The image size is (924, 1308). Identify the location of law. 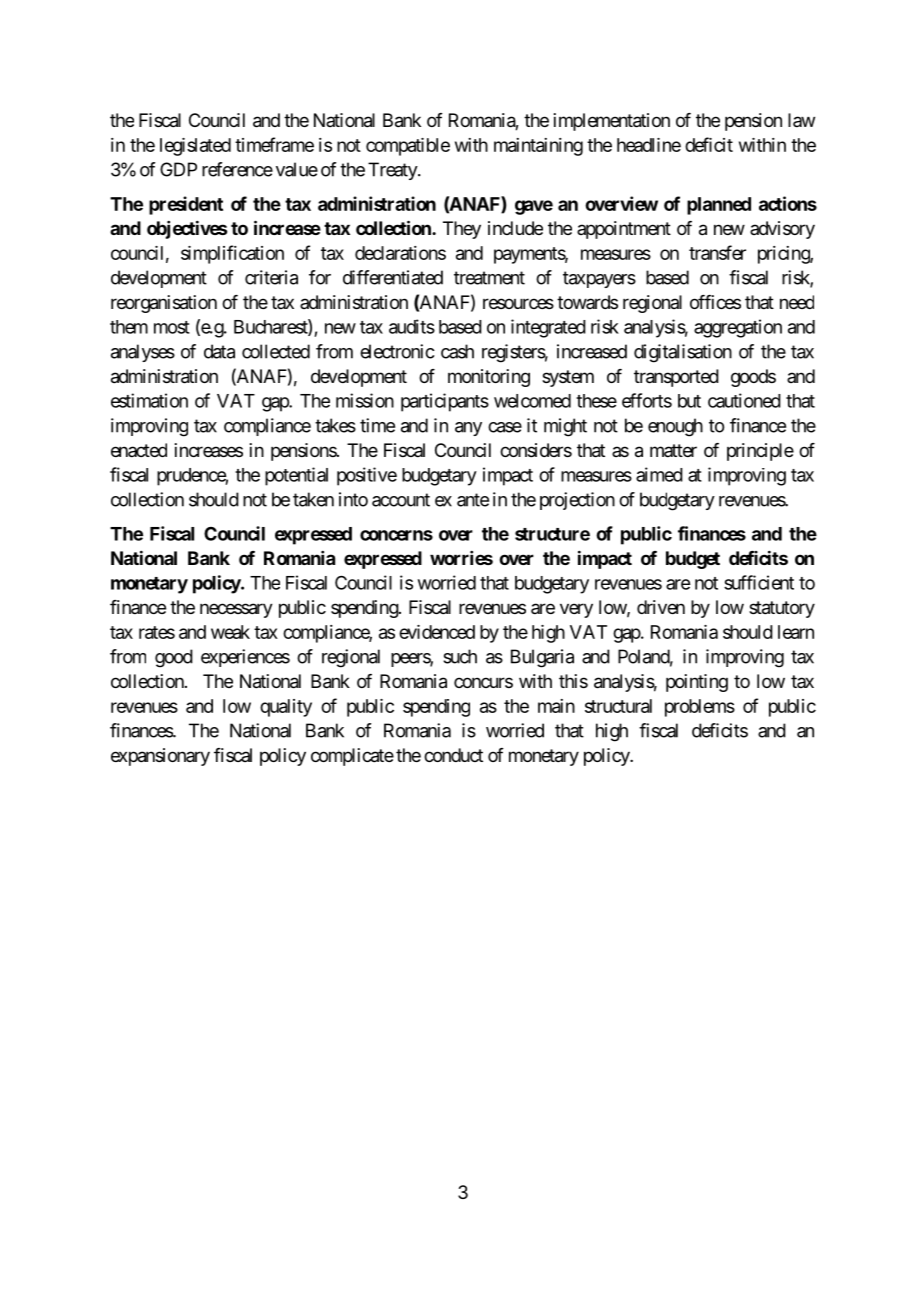
(801, 120).
